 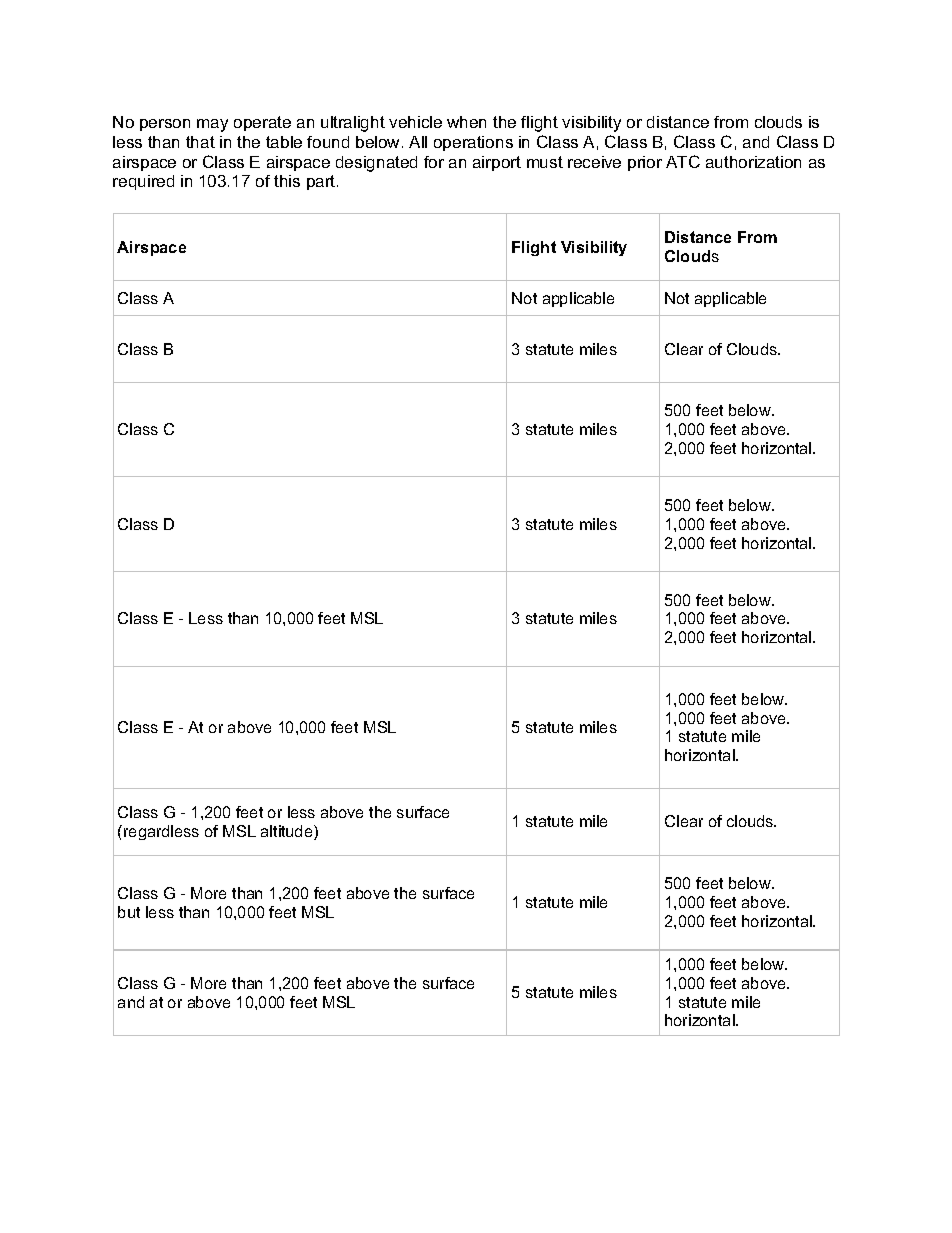 What do you see at coordinates (645, 163) in the document?
I see `prior` at bounding box center [645, 163].
